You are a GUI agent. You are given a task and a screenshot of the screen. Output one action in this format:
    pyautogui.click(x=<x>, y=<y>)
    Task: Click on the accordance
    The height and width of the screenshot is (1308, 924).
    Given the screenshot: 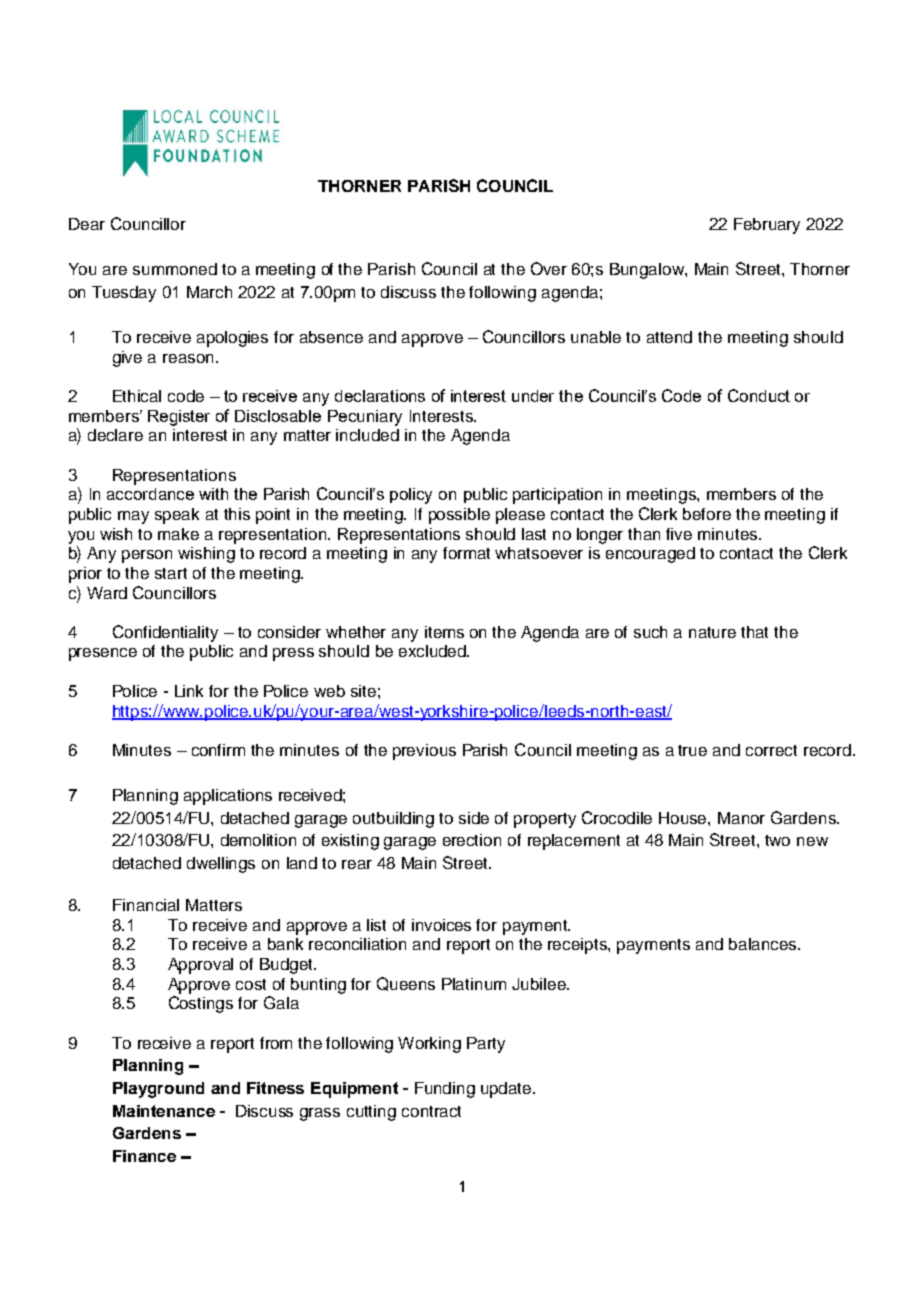 What is the action you would take?
    pyautogui.click(x=150, y=494)
